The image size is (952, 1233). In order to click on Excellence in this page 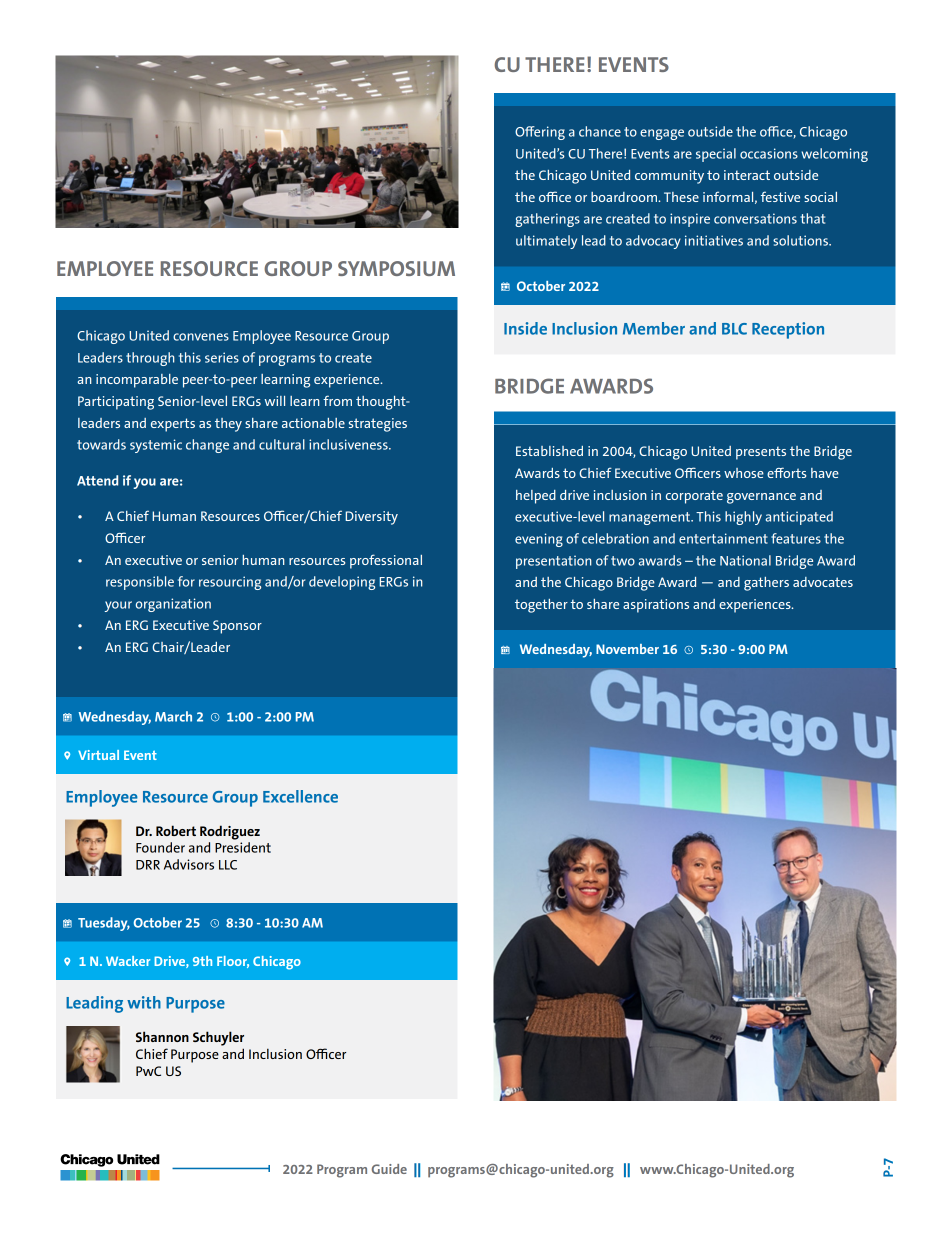, I will do `click(300, 796)`.
